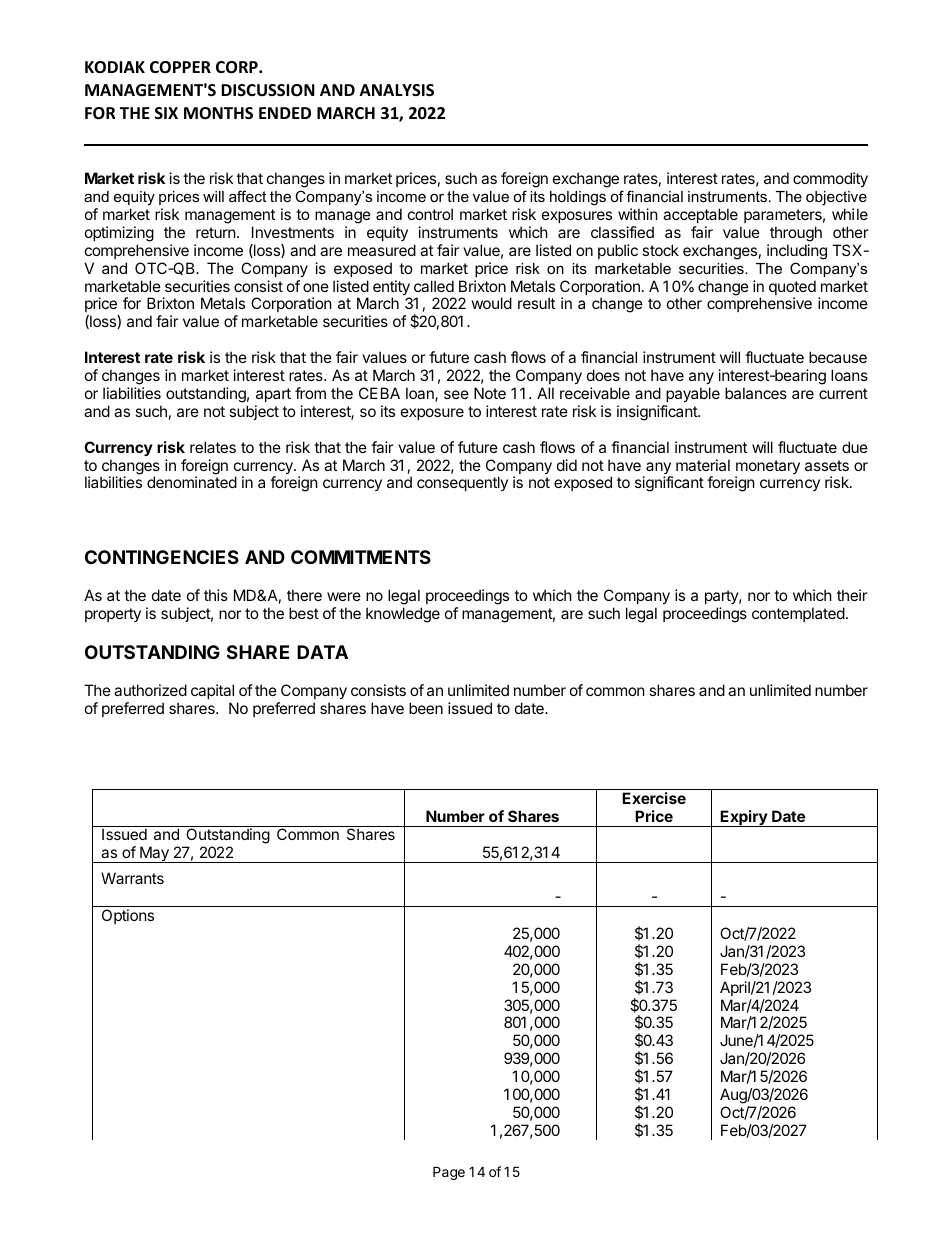 The width and height of the document is (952, 1233). Describe the element at coordinates (462, 483) in the document. I see `consequently` at that location.
